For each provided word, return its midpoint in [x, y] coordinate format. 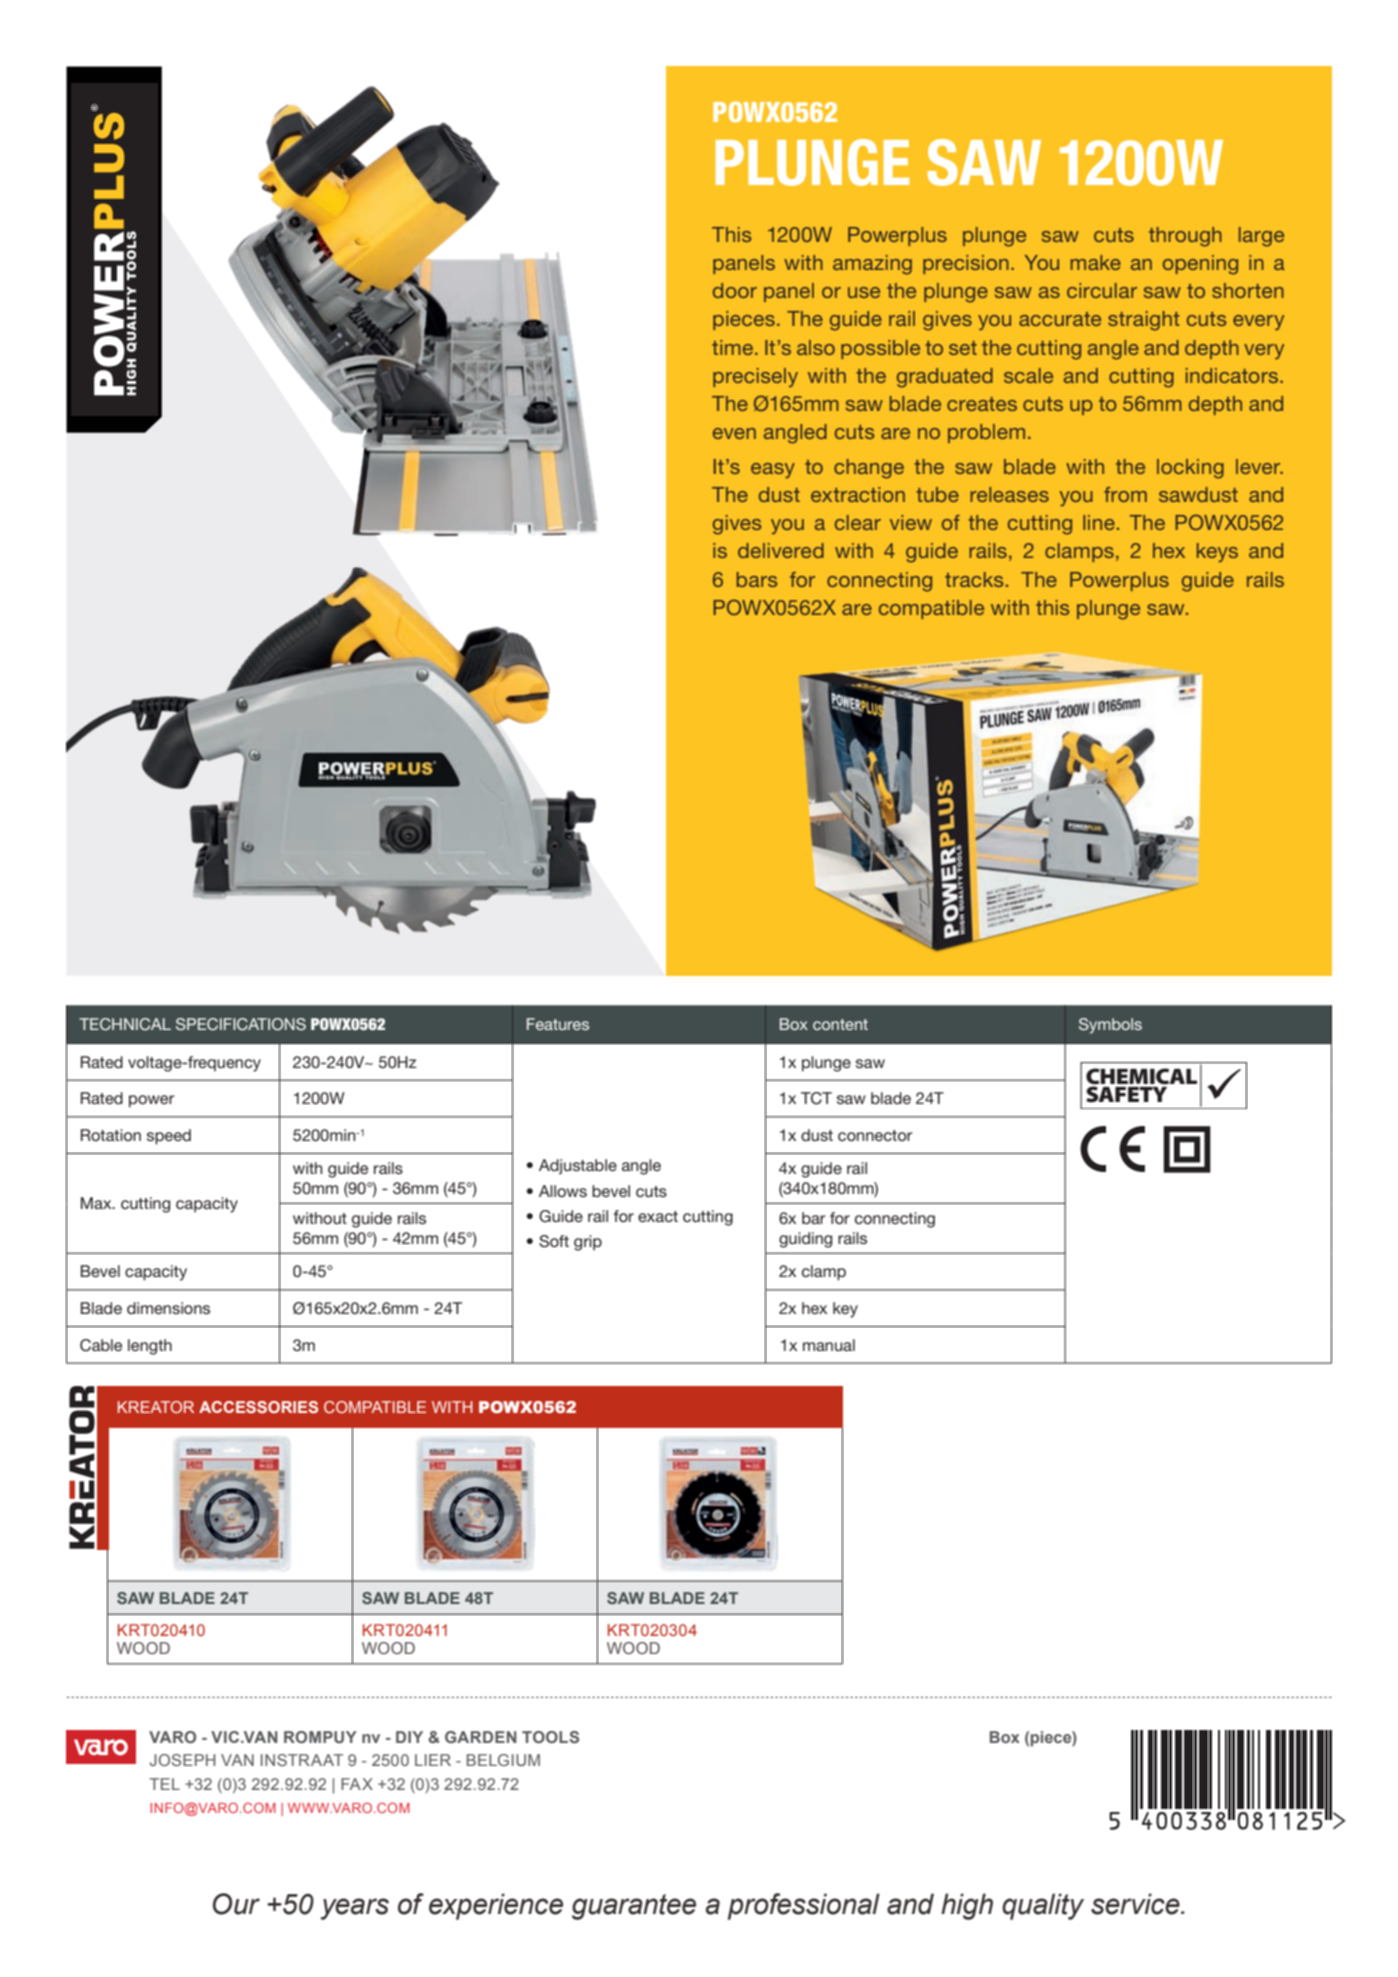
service [1136, 1904]
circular [1102, 290]
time [732, 347]
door [735, 290]
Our [236, 1904]
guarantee [634, 1907]
